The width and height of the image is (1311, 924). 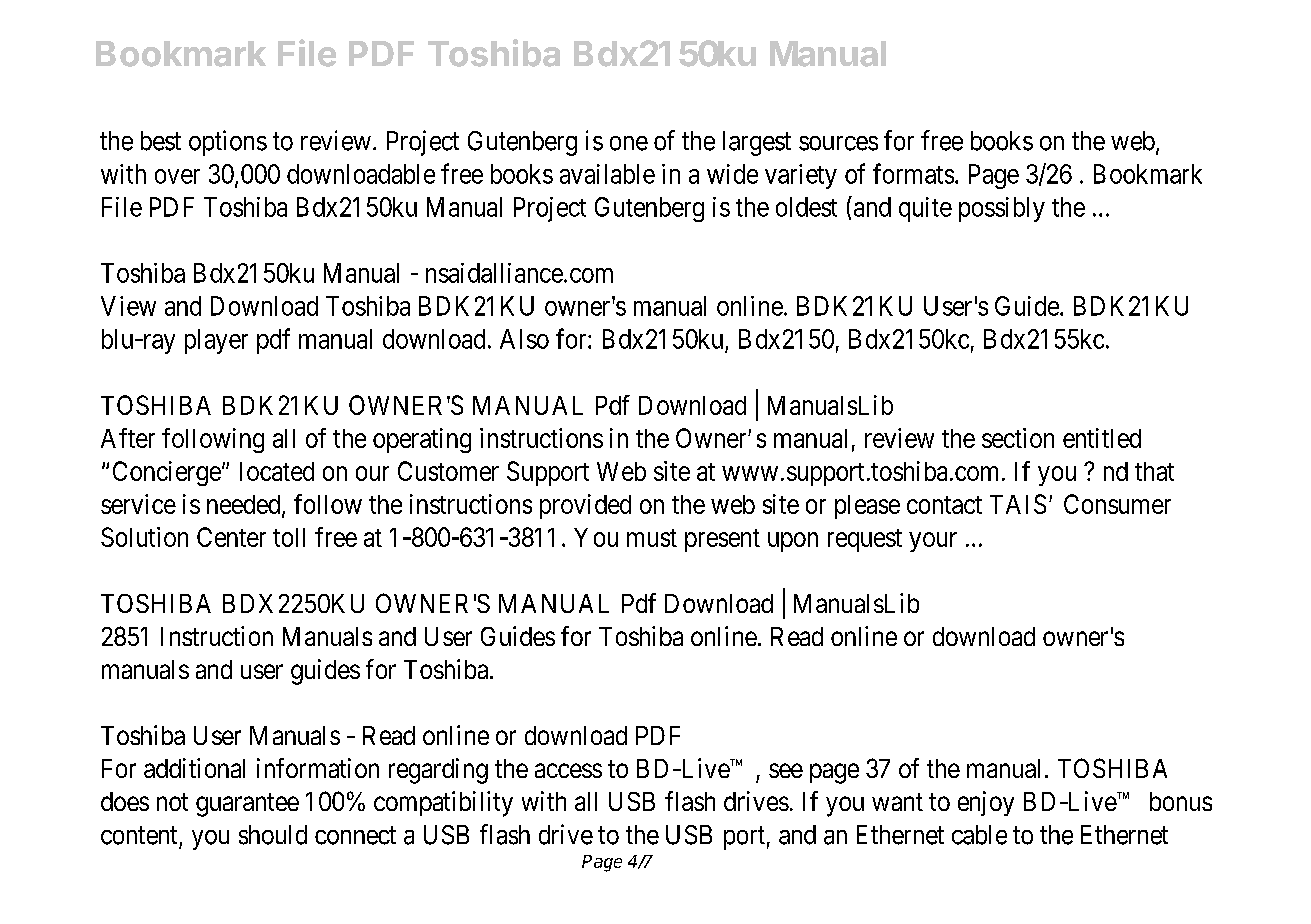 I want to click on available, so click(x=607, y=174).
